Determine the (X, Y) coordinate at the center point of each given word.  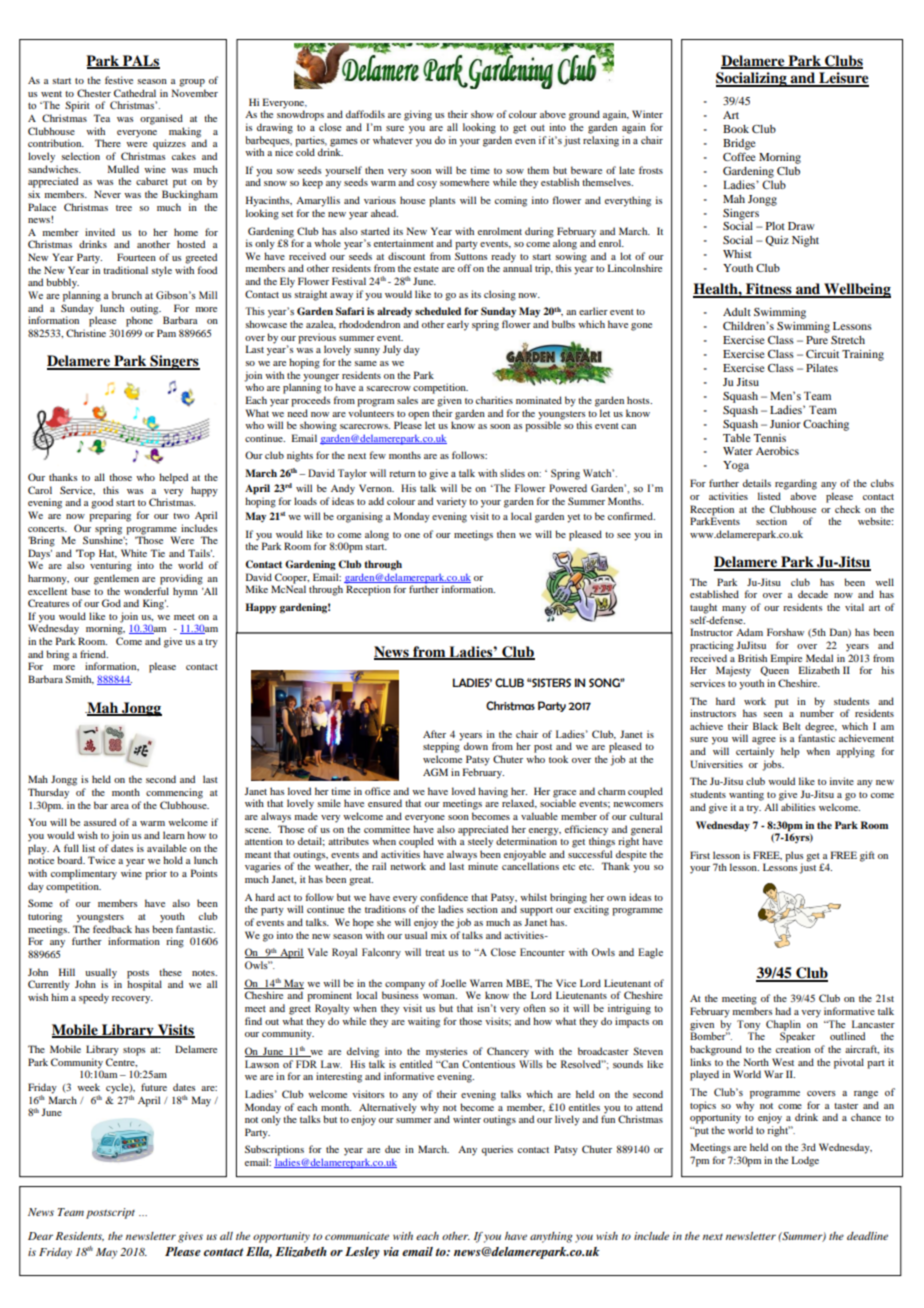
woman (440, 996)
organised (161, 119)
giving (418, 115)
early (458, 325)
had (783, 1011)
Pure (817, 340)
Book (736, 129)
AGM (435, 772)
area (120, 806)
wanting (746, 795)
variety (451, 502)
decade (813, 594)
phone (140, 320)
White (134, 553)
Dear (40, 1236)
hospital (144, 984)
